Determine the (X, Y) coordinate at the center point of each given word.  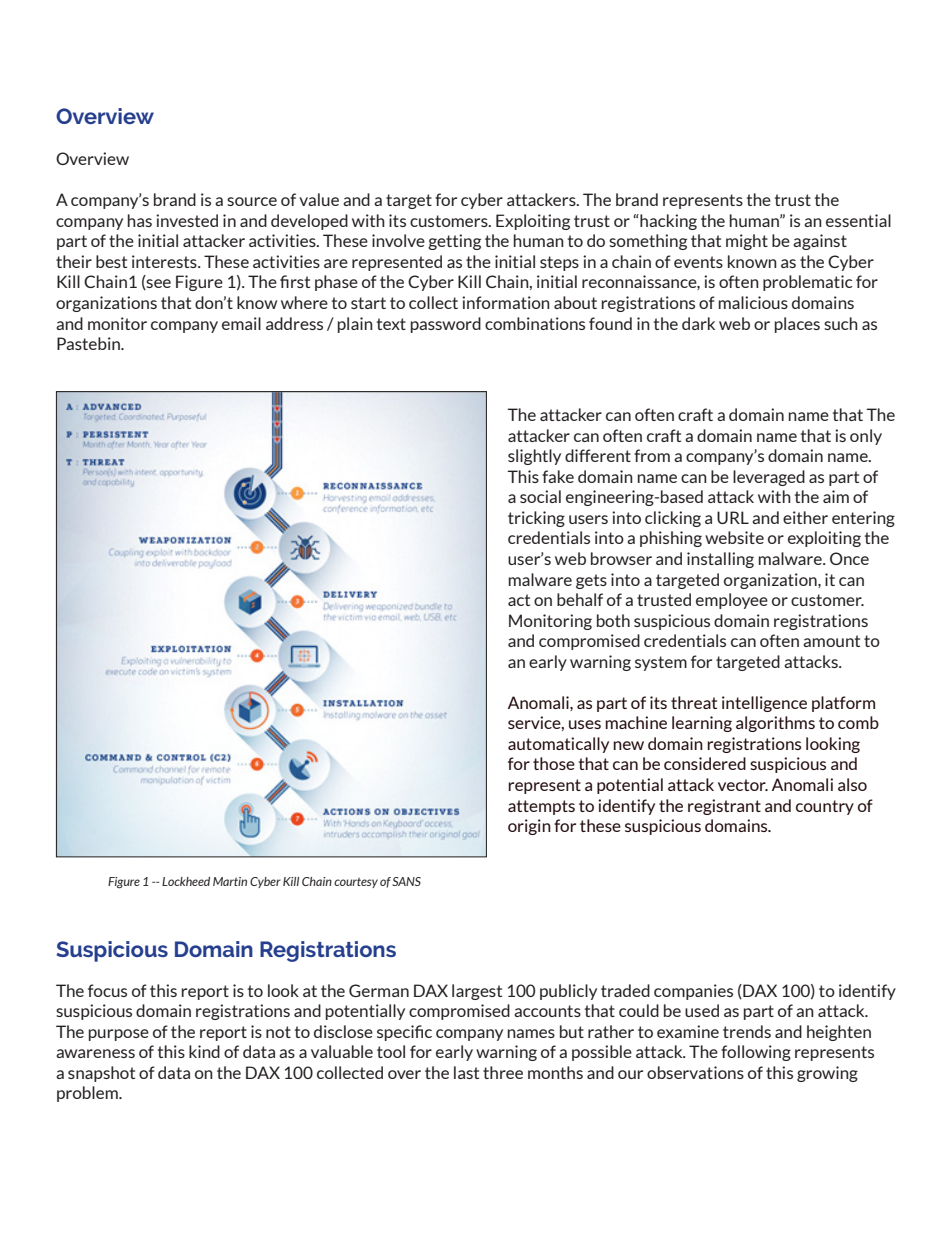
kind (204, 1051)
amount (831, 641)
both (613, 620)
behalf (580, 599)
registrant (724, 807)
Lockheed (186, 881)
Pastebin (89, 343)
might (747, 242)
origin (529, 827)
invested (187, 220)
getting (454, 242)
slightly (534, 457)
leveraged (769, 478)
